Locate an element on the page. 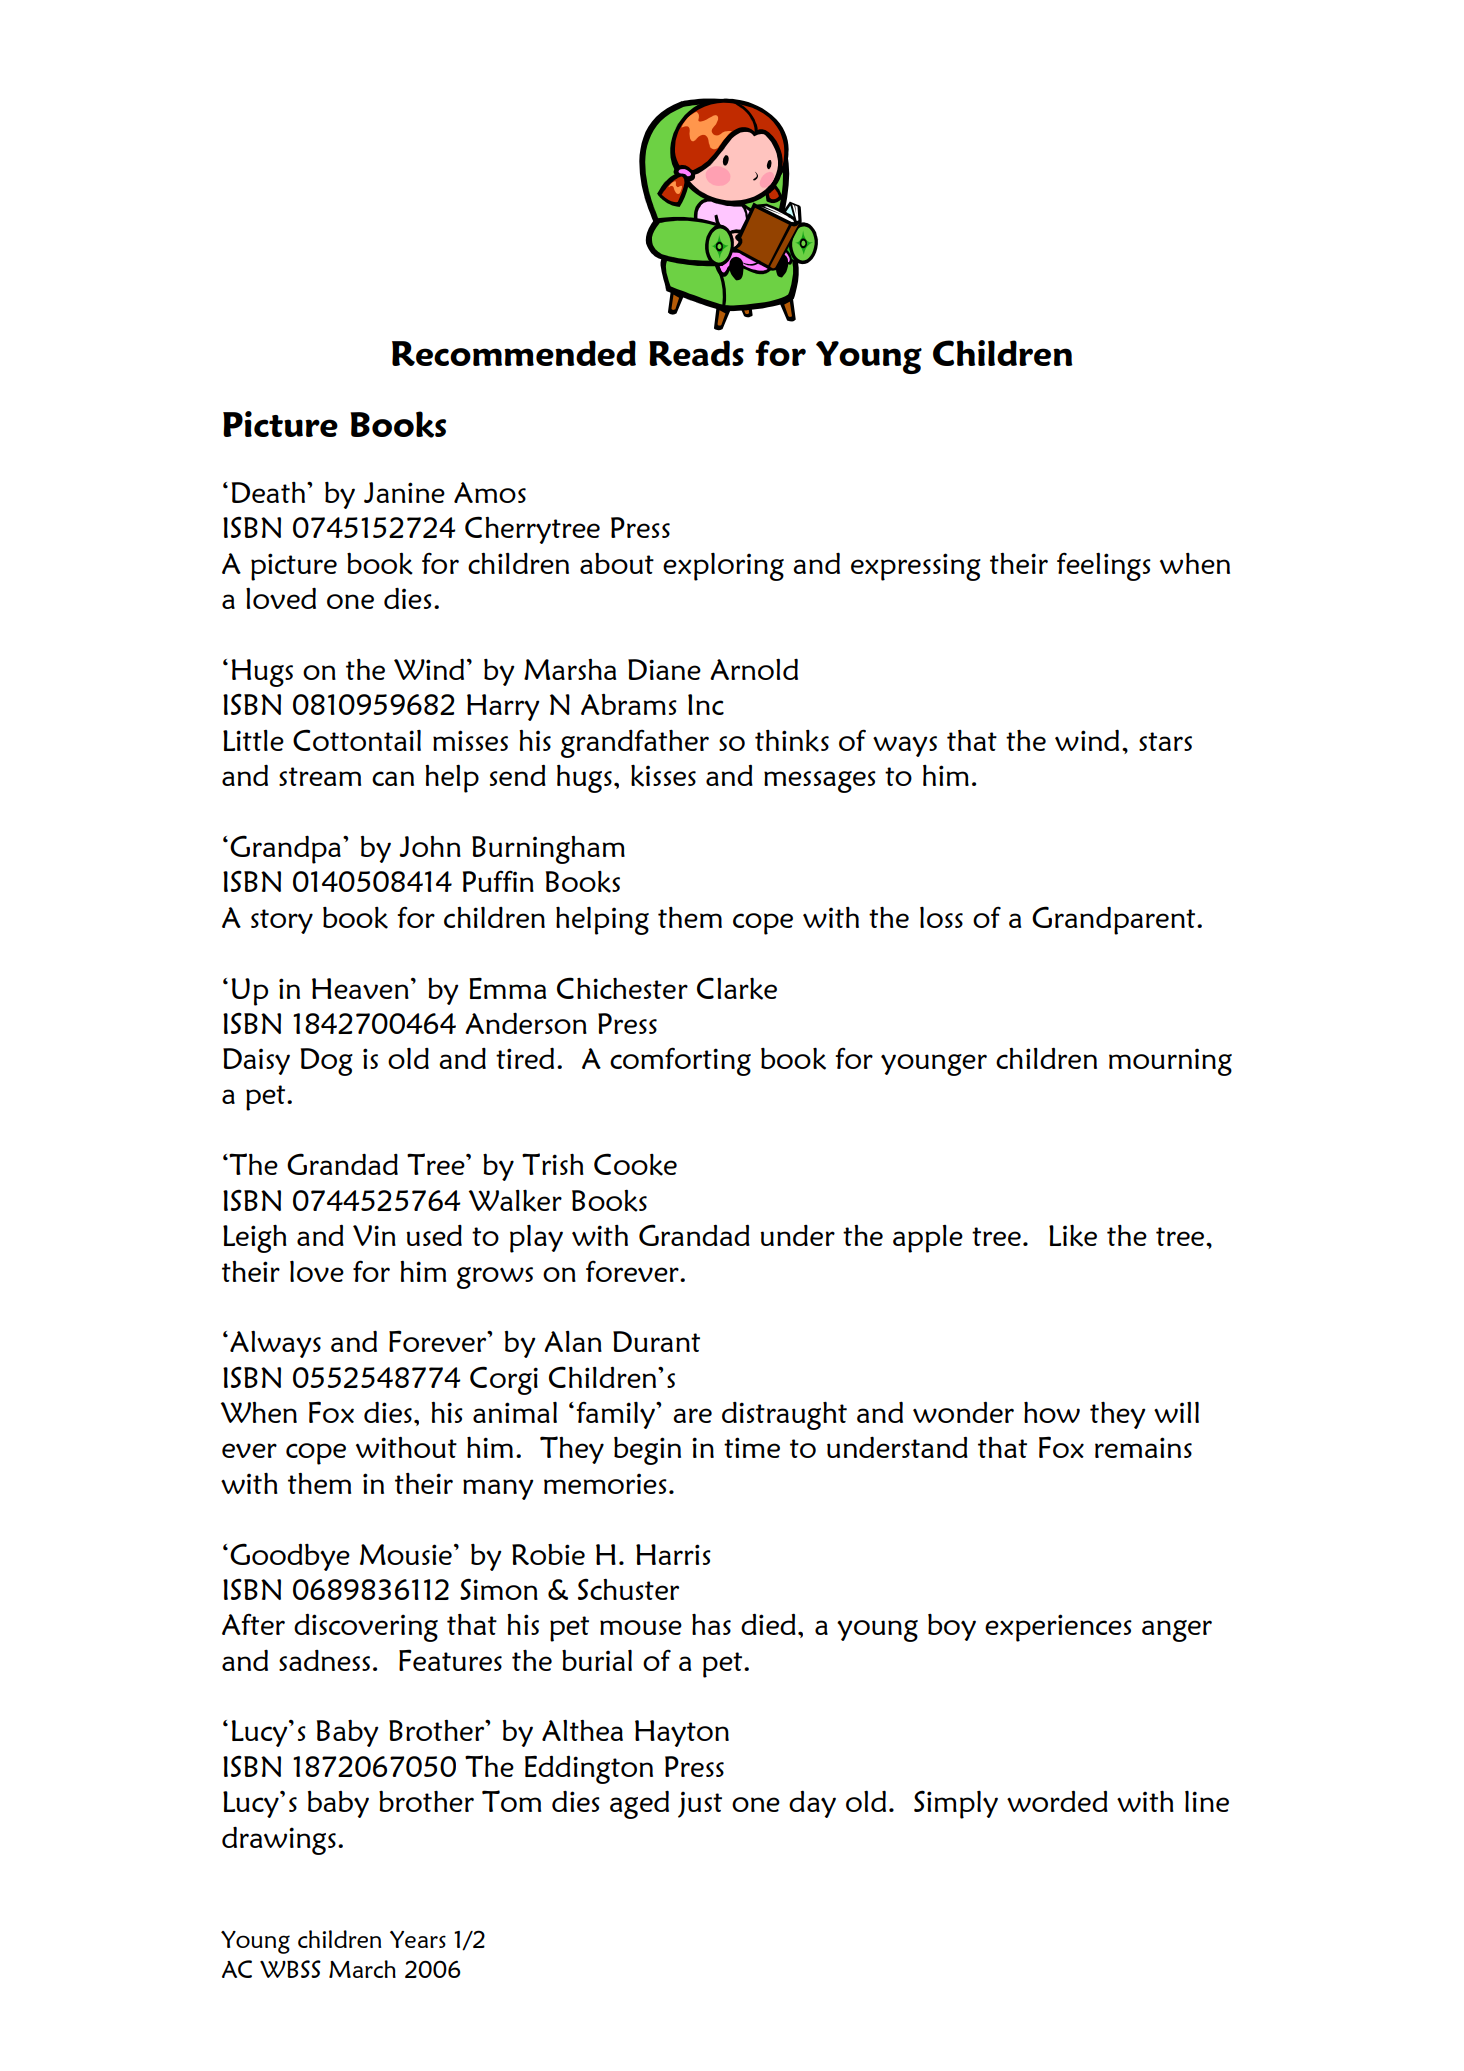 This document has width=1464, height=2071. Years is located at coordinates (418, 1939).
